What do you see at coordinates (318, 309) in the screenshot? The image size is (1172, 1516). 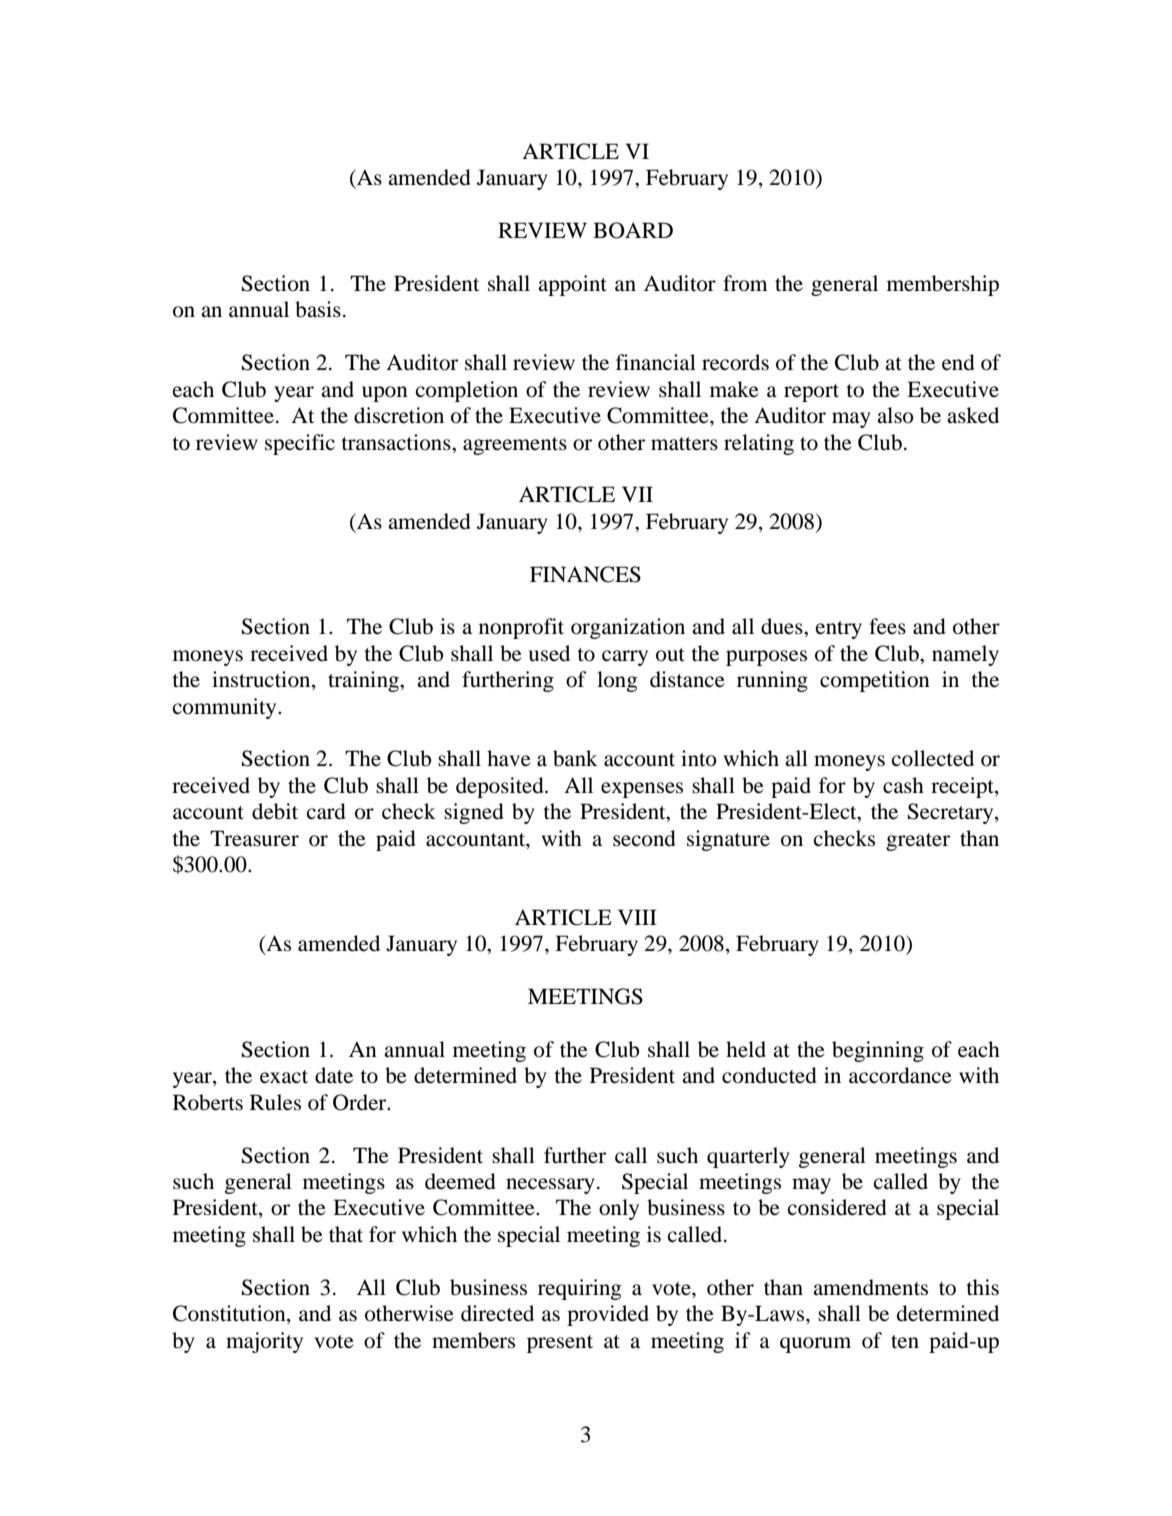 I see `basis` at bounding box center [318, 309].
